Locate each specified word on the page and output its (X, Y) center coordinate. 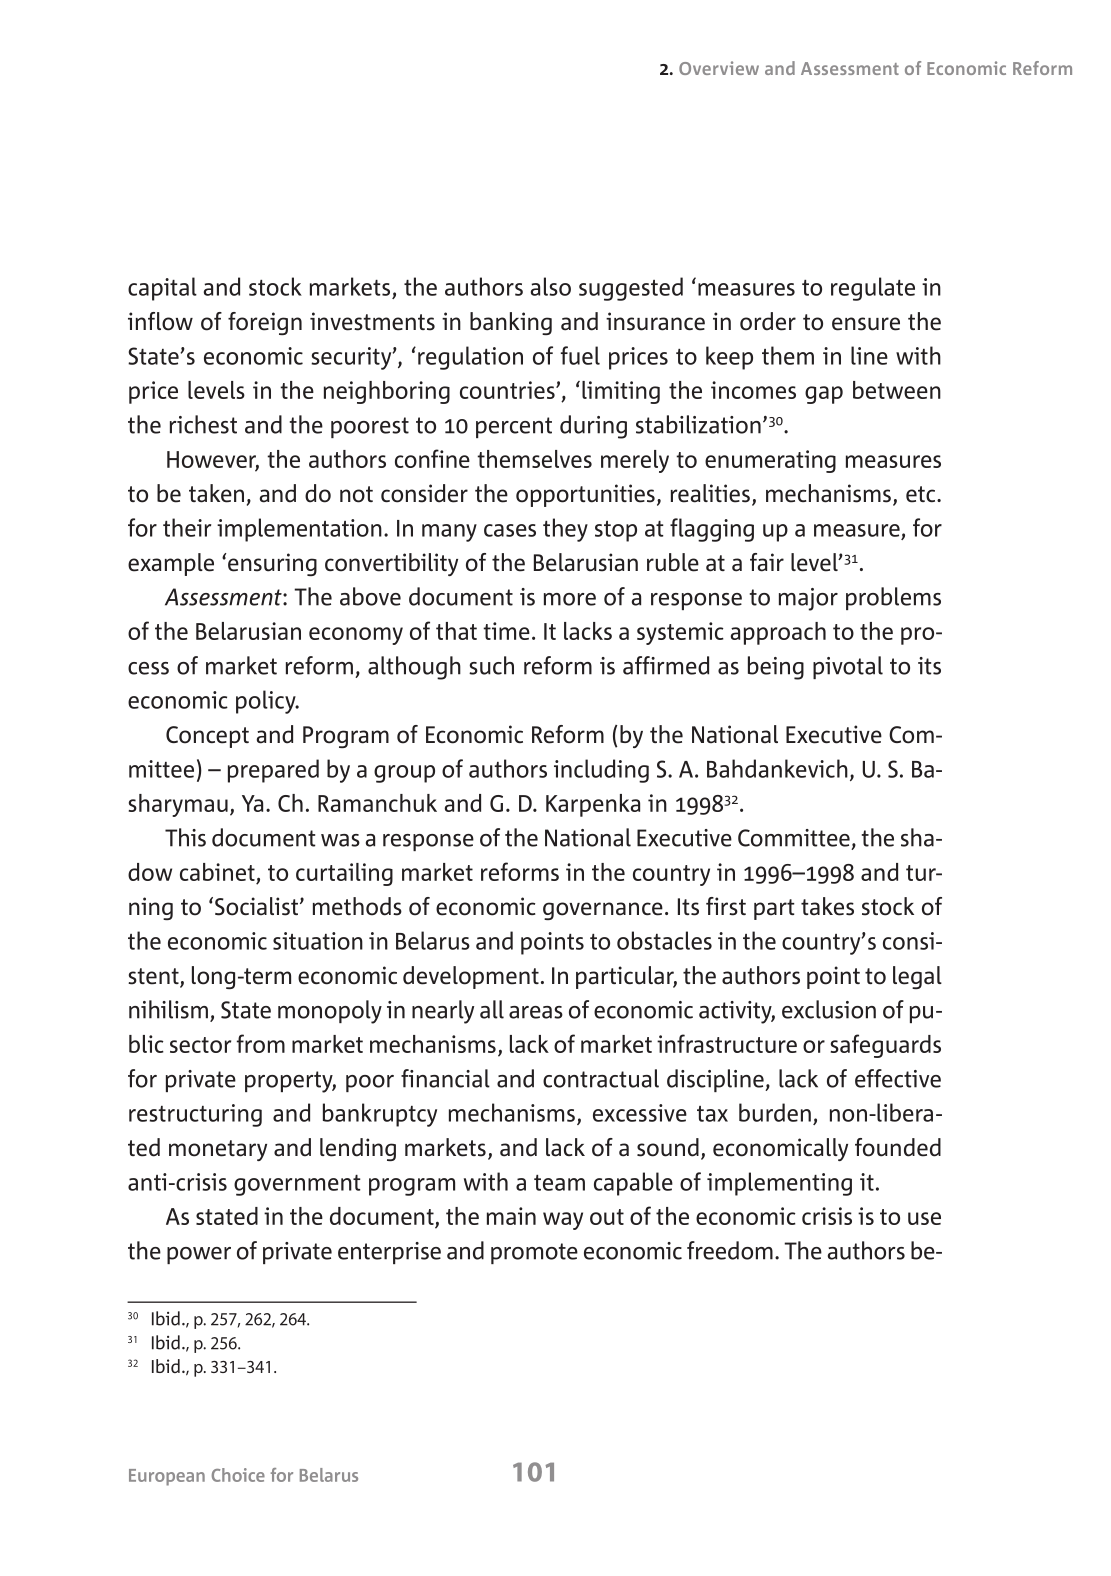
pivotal (848, 667)
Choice (238, 1475)
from (261, 1043)
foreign (265, 323)
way (563, 1221)
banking (511, 323)
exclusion (829, 1009)
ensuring (272, 564)
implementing (779, 1184)
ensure (866, 324)
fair (767, 562)
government (297, 1185)
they (565, 530)
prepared (273, 771)
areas (536, 1012)
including (601, 771)
